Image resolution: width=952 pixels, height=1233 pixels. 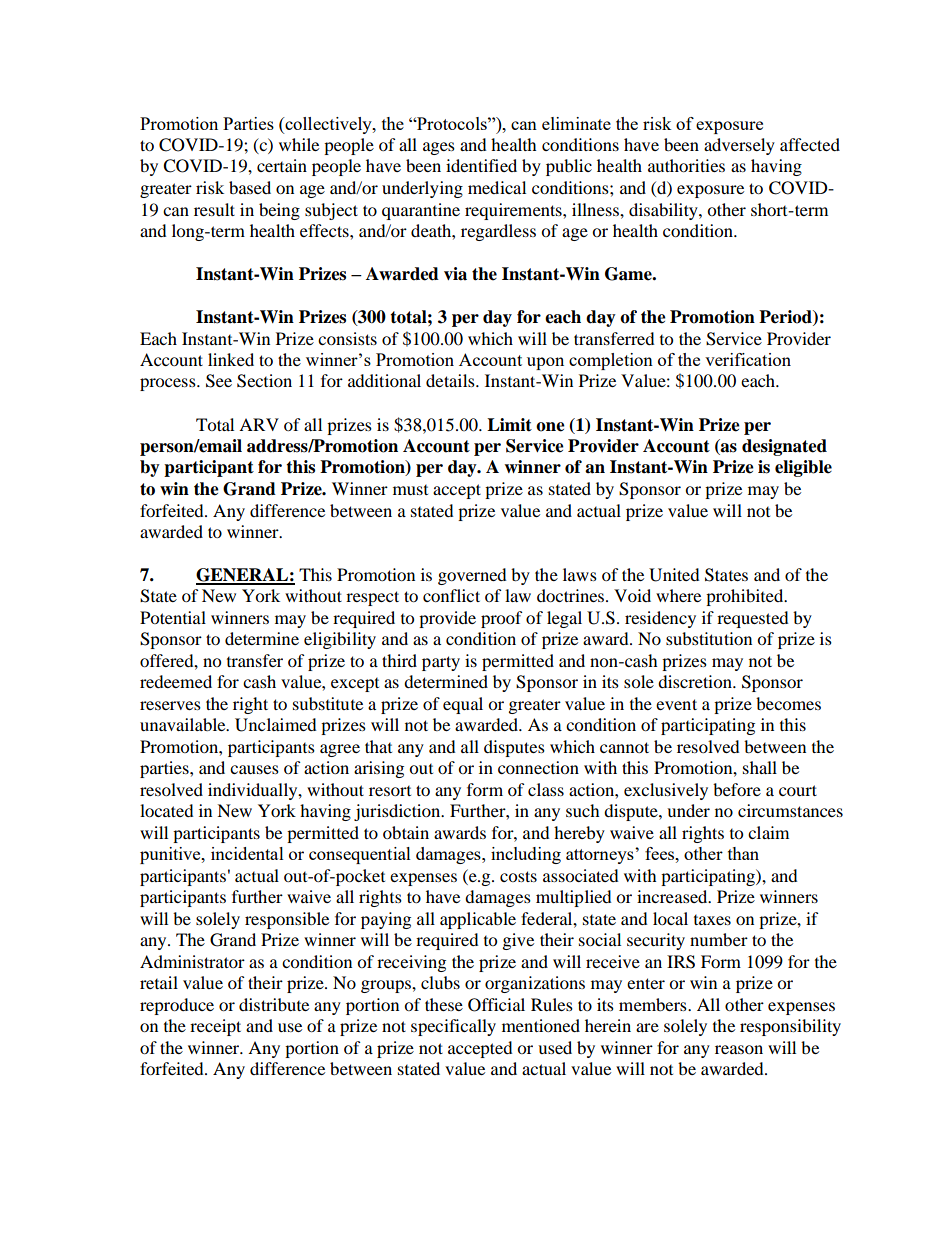 I want to click on class, so click(x=546, y=789).
